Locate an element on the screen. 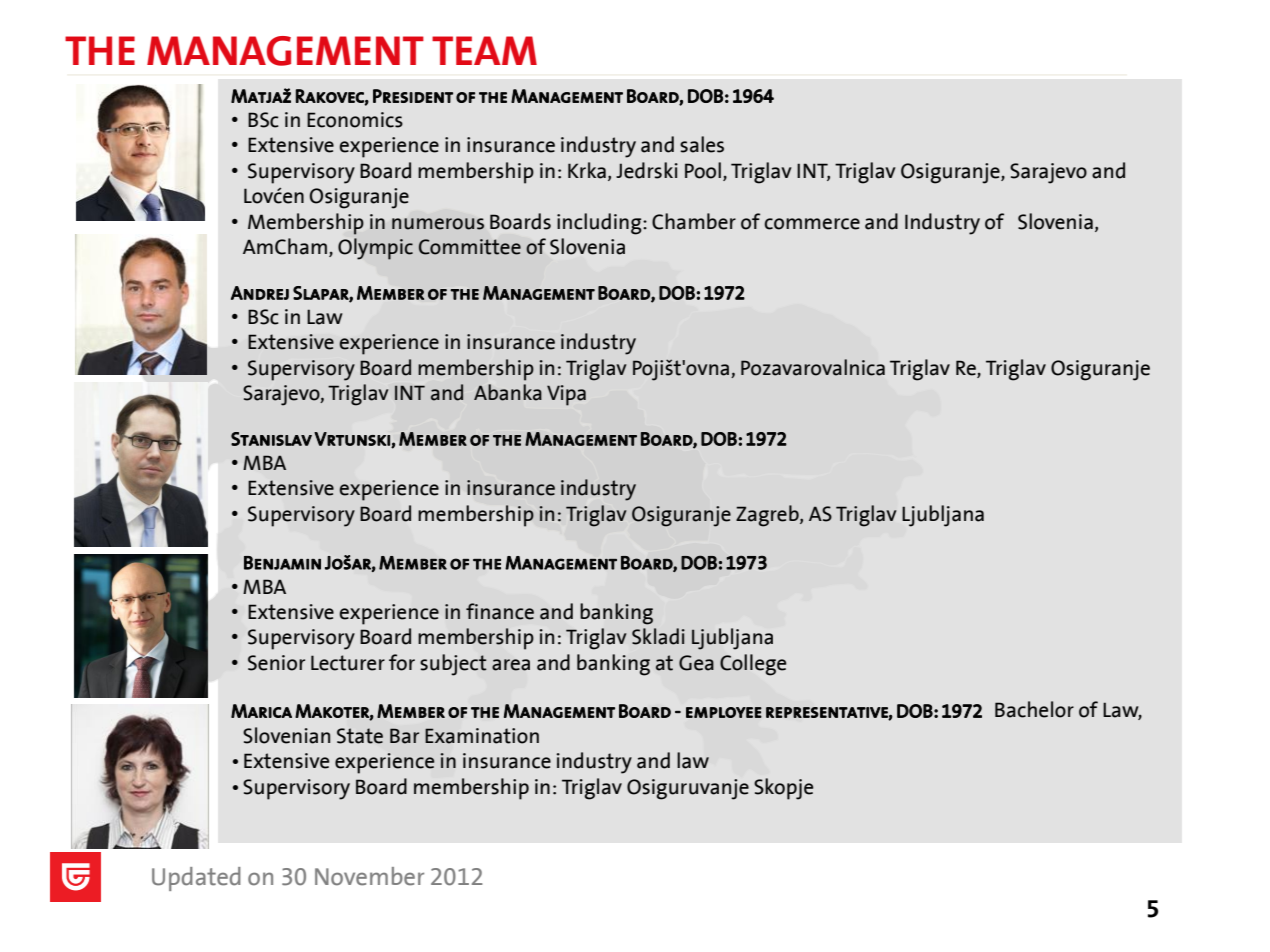 The width and height of the screenshot is (1270, 952). Bachelor is located at coordinates (1034, 709).
